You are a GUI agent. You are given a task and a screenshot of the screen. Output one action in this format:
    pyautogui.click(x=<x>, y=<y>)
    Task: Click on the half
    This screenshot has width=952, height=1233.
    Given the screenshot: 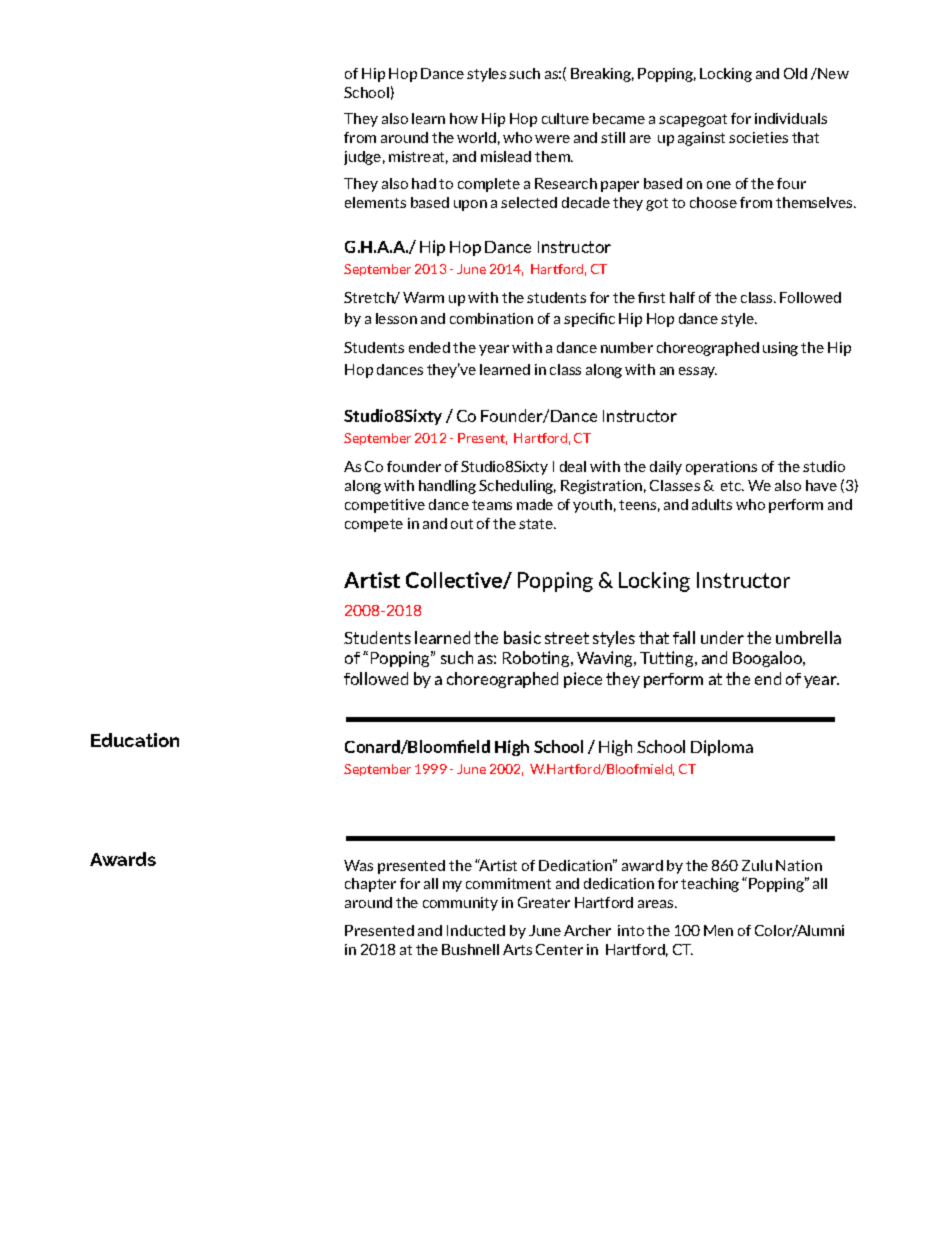 What is the action you would take?
    pyautogui.click(x=682, y=297)
